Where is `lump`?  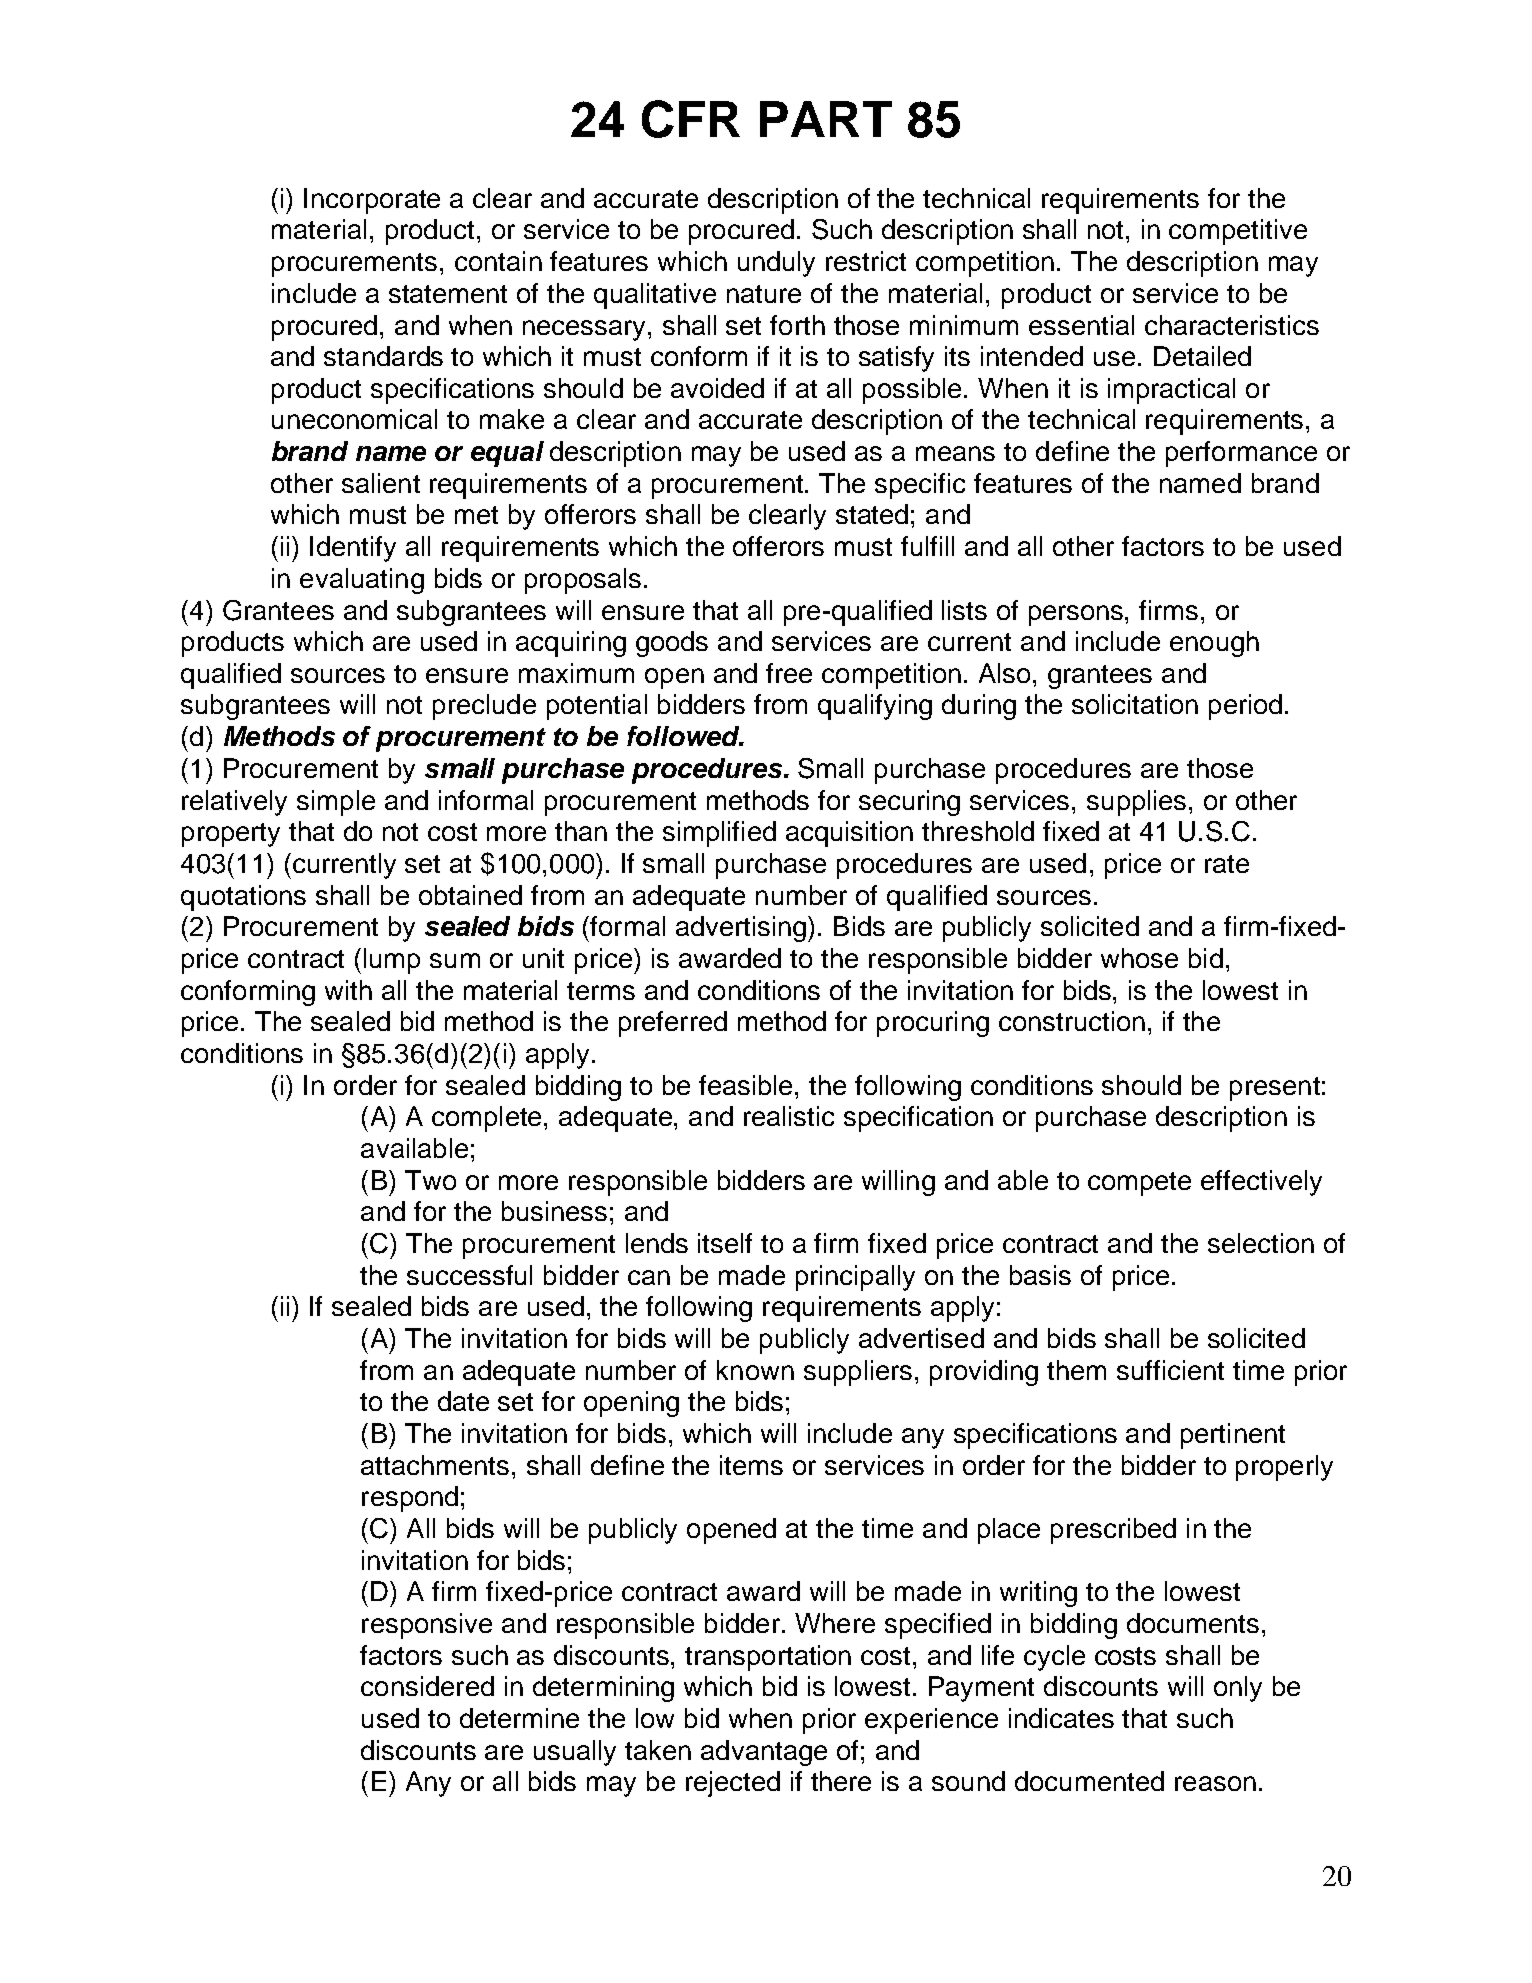
lump is located at coordinates (392, 961).
